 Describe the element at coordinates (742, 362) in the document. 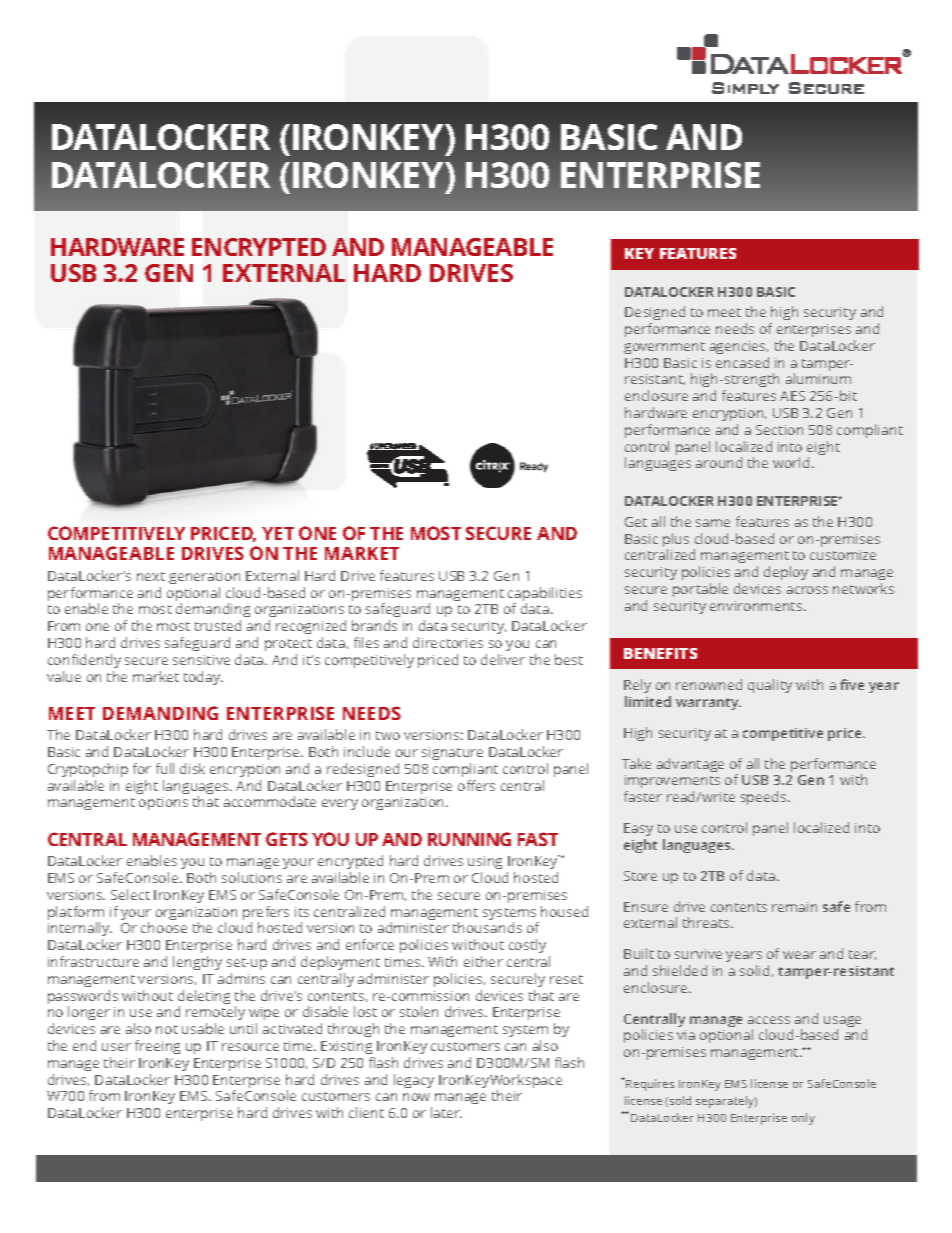

I see `encased` at that location.
